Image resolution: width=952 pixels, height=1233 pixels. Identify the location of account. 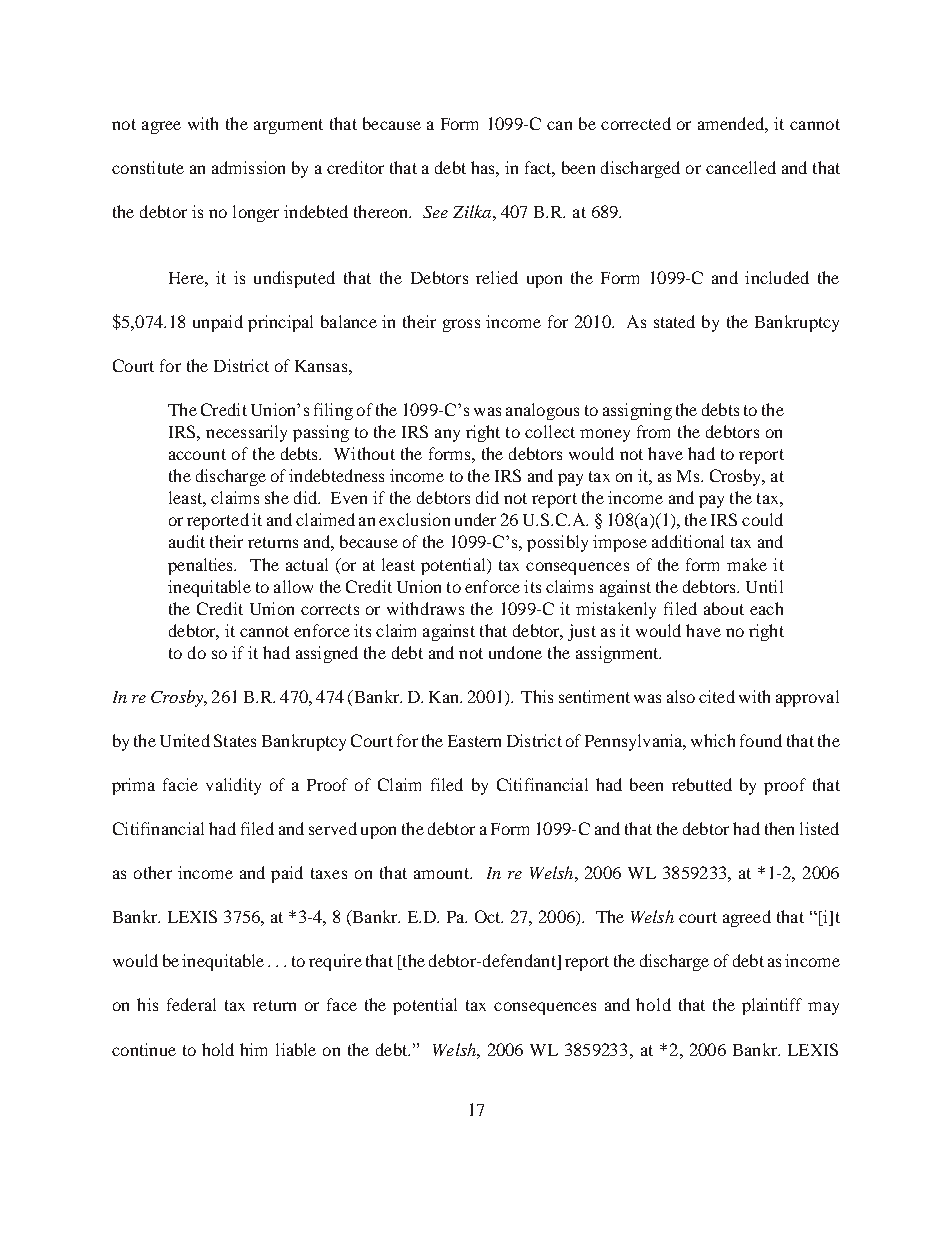
(197, 454).
